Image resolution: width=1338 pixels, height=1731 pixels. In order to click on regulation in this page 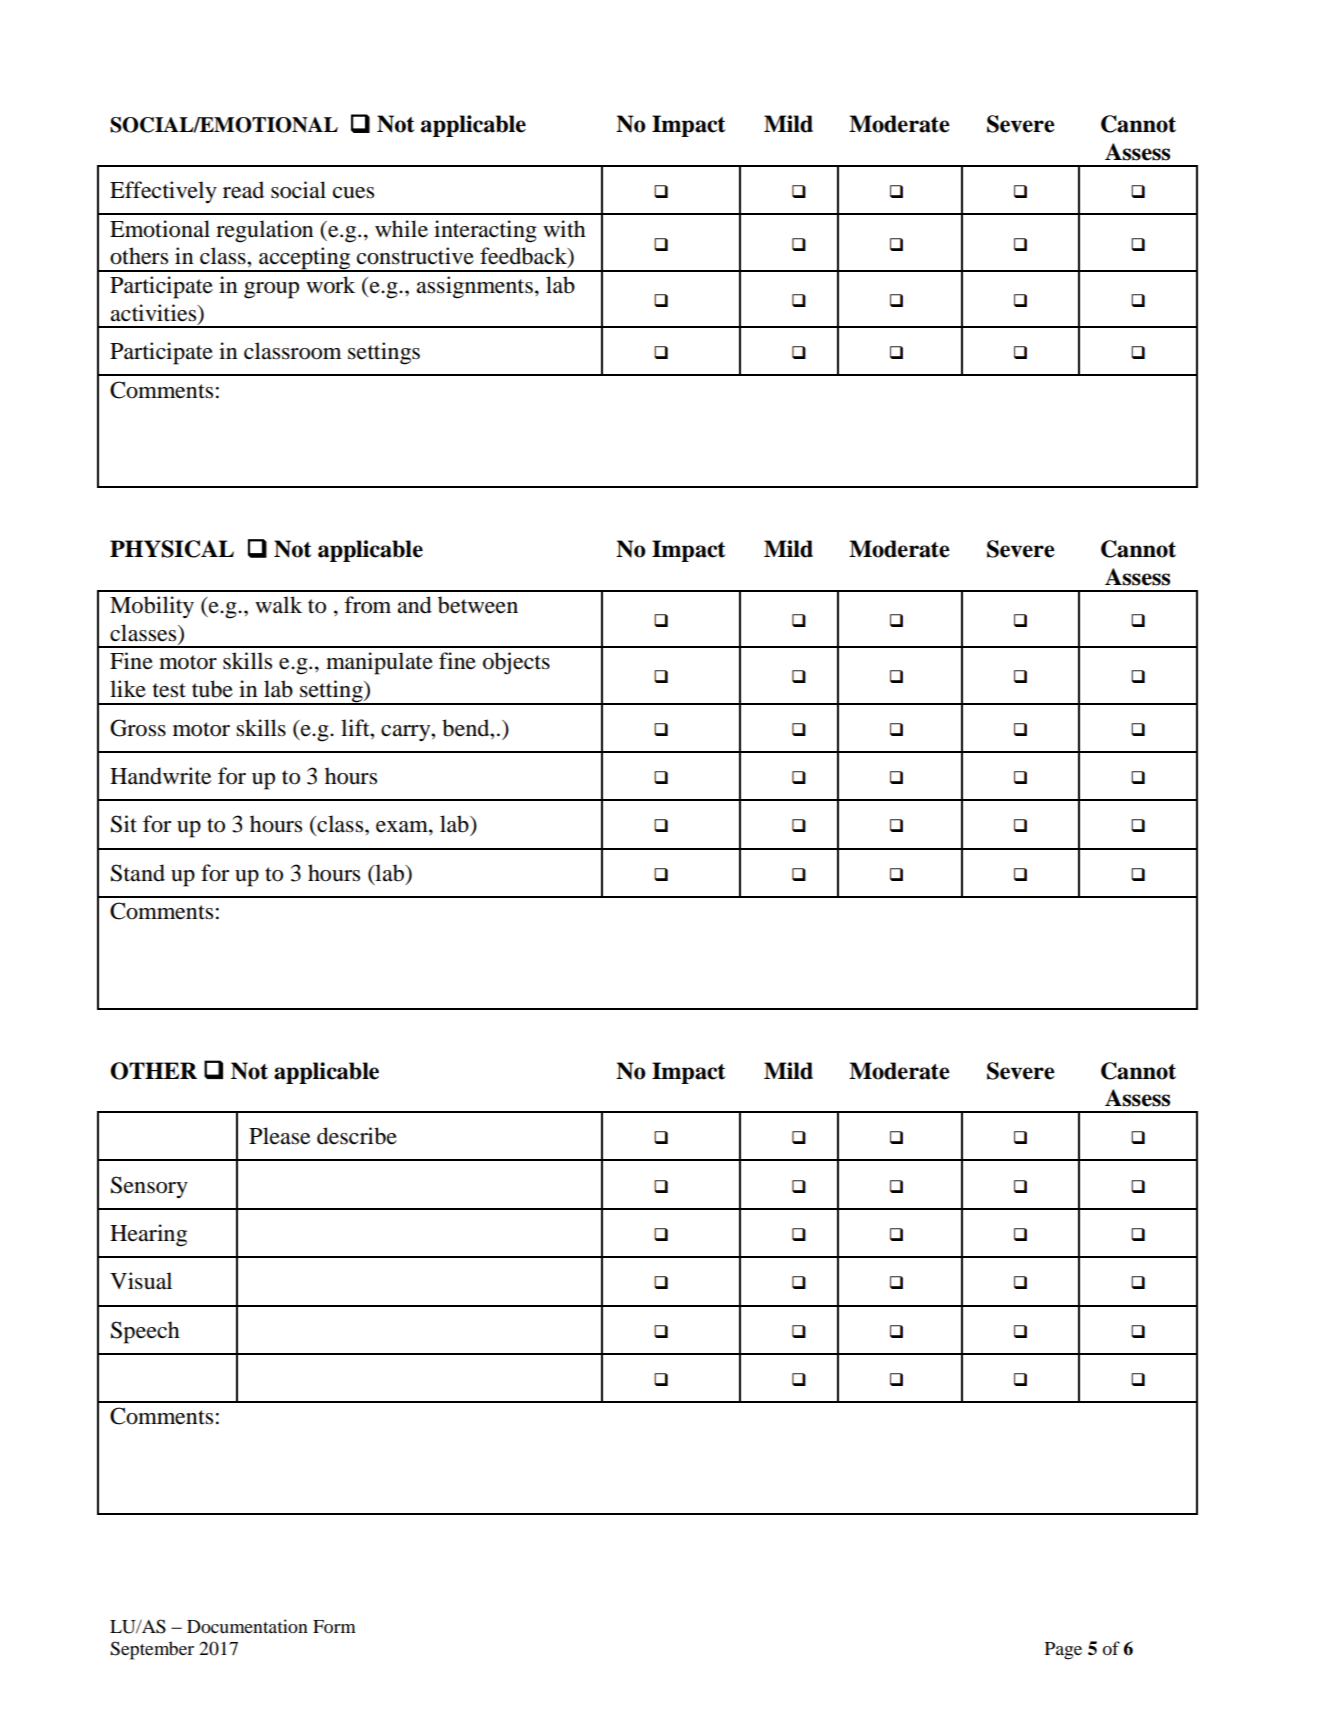, I will do `click(264, 231)`.
